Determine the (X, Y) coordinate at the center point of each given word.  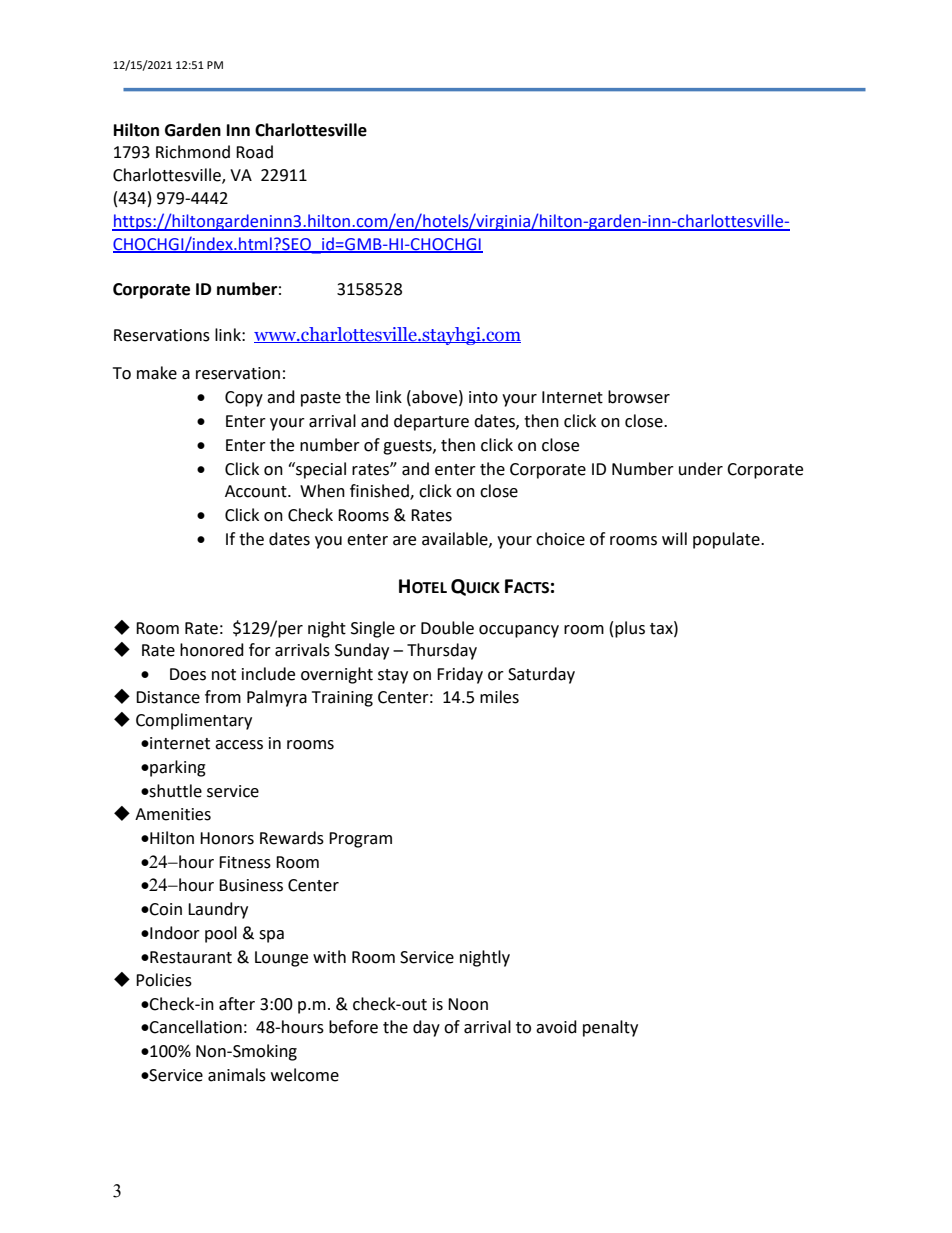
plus (630, 629)
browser (639, 397)
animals (237, 1075)
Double (447, 628)
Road (254, 152)
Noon (468, 1004)
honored (212, 650)
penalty (610, 1028)
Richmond (193, 152)
